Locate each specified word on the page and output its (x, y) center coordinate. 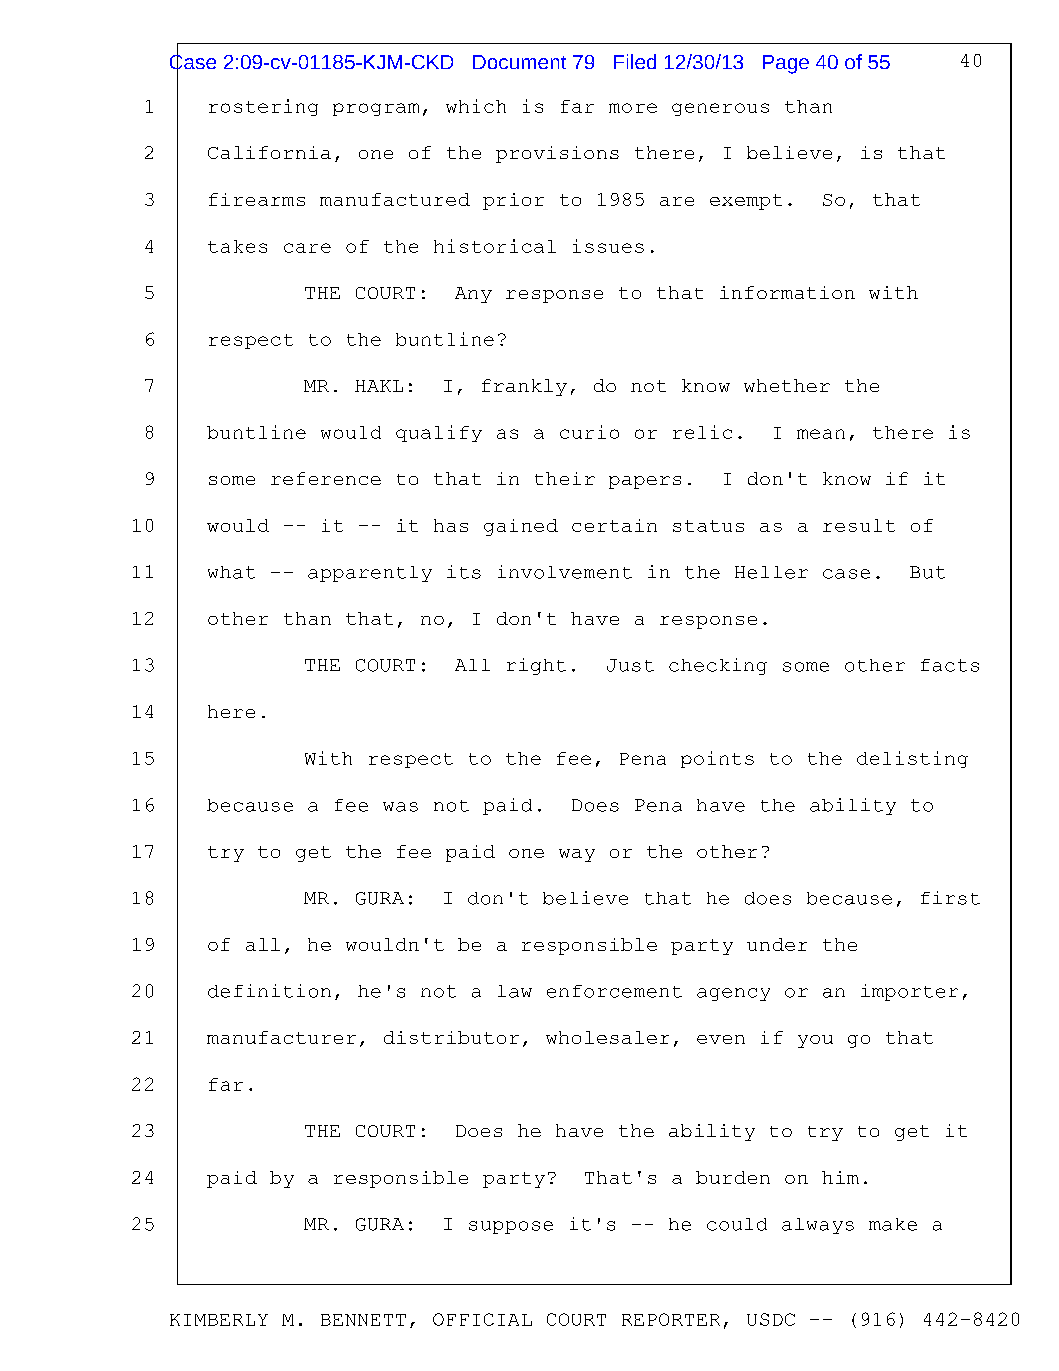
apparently (370, 574)
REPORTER (671, 1319)
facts (950, 665)
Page (786, 64)
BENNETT (363, 1320)
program (376, 109)
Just (630, 665)
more (633, 108)
